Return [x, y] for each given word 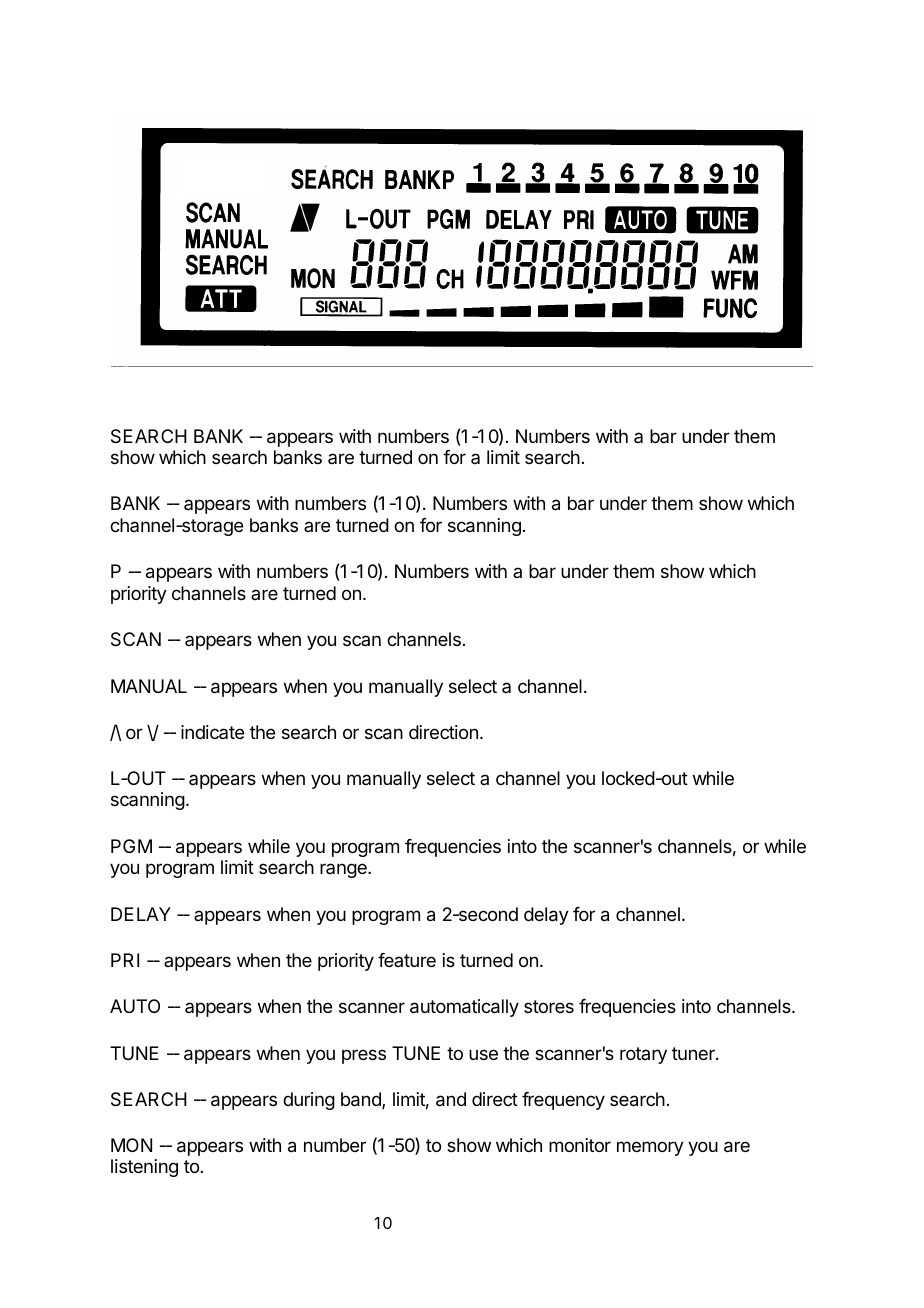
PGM [131, 846]
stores [549, 1006]
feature [407, 960]
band [362, 1100]
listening [144, 1168]
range [344, 870]
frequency [563, 1101]
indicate [212, 732]
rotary [643, 1055]
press [364, 1056]
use [483, 1054]
